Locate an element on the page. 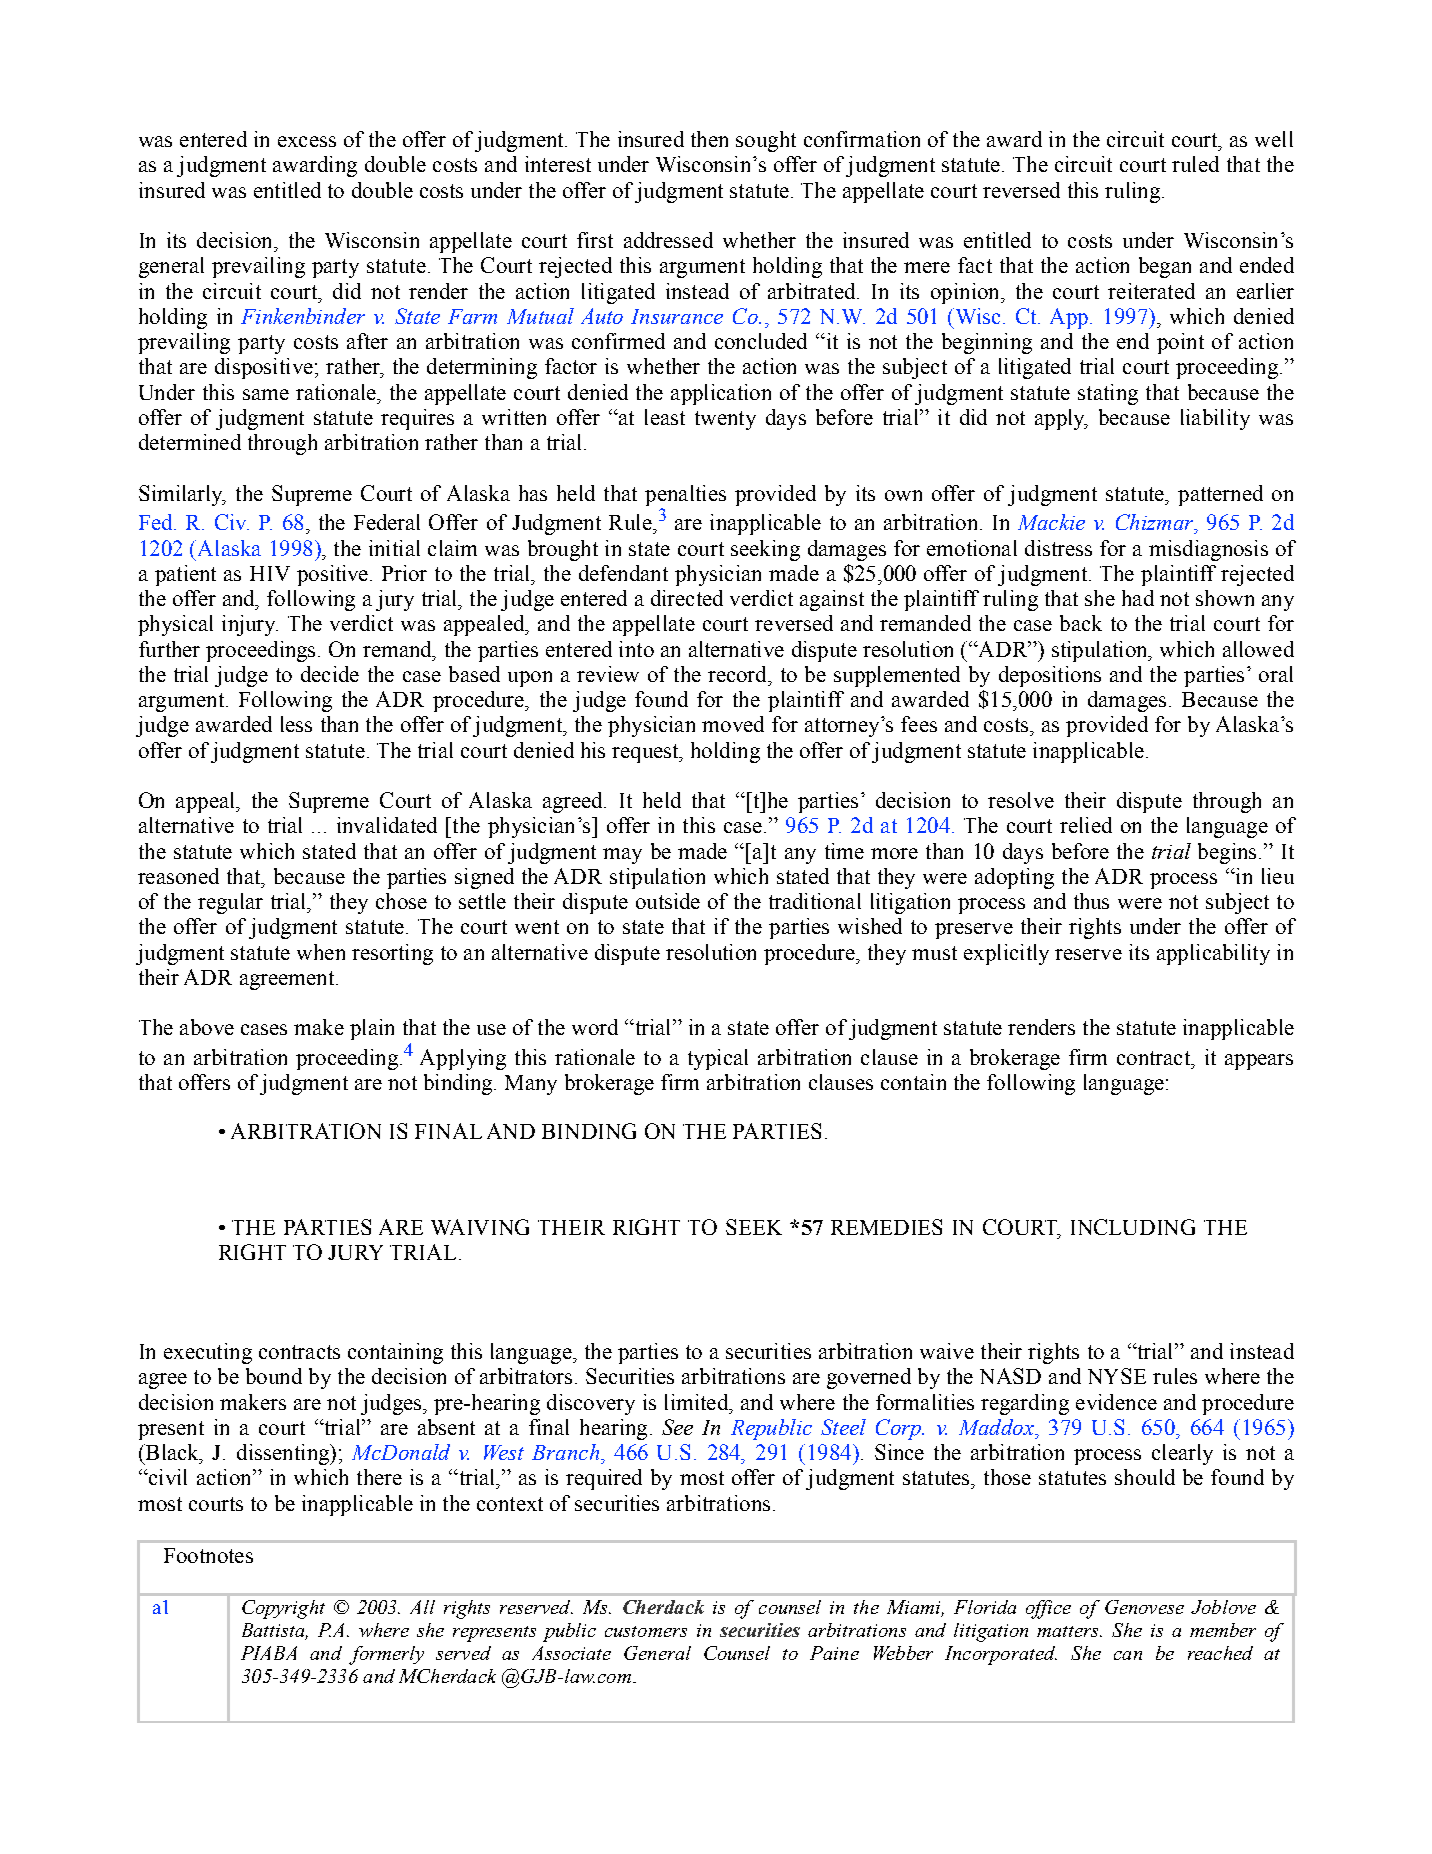 The height and width of the image is (1854, 1432). Genovese is located at coordinates (1144, 1607).
